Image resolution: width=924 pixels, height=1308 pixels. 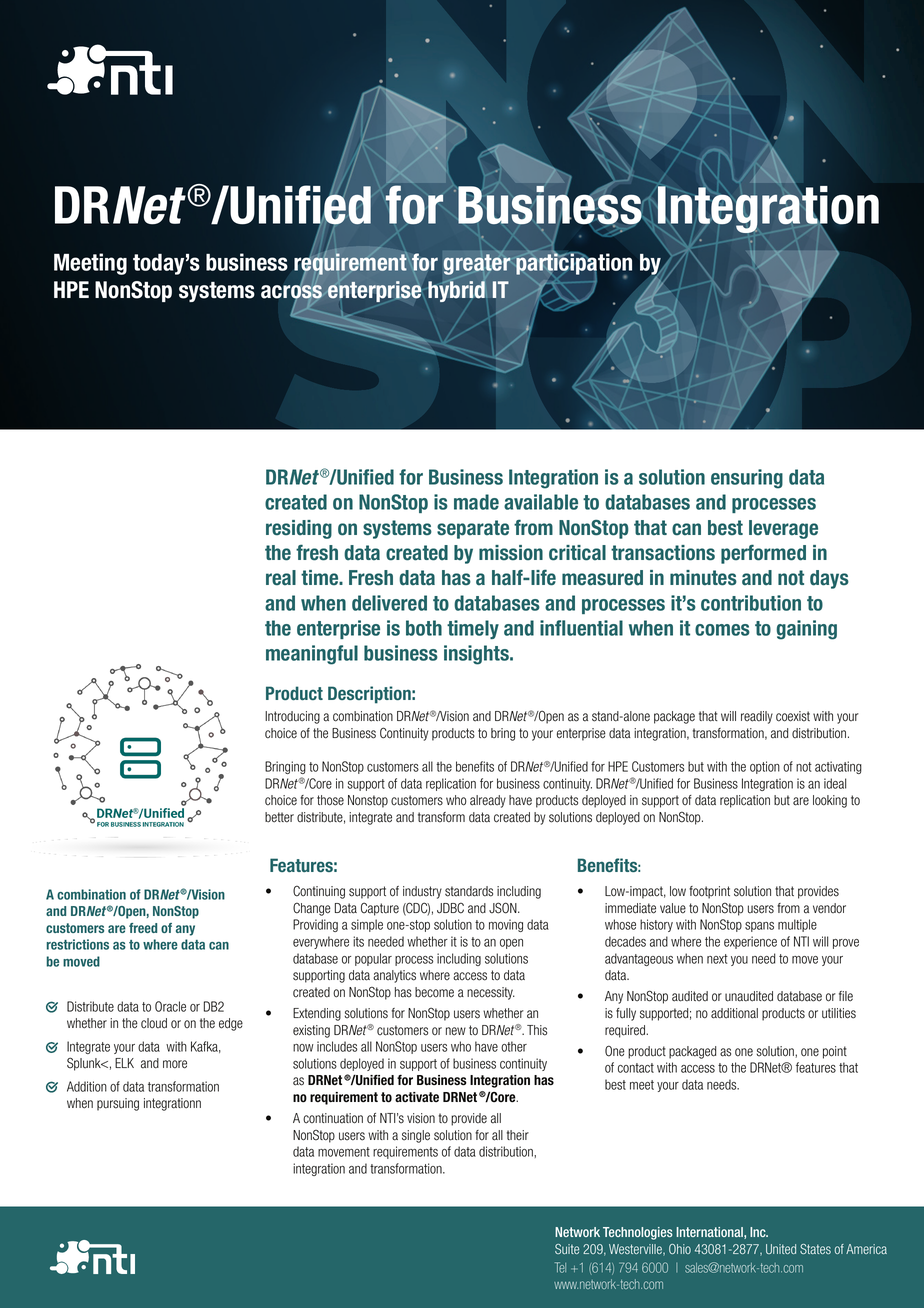 I want to click on contribution, so click(x=751, y=603).
